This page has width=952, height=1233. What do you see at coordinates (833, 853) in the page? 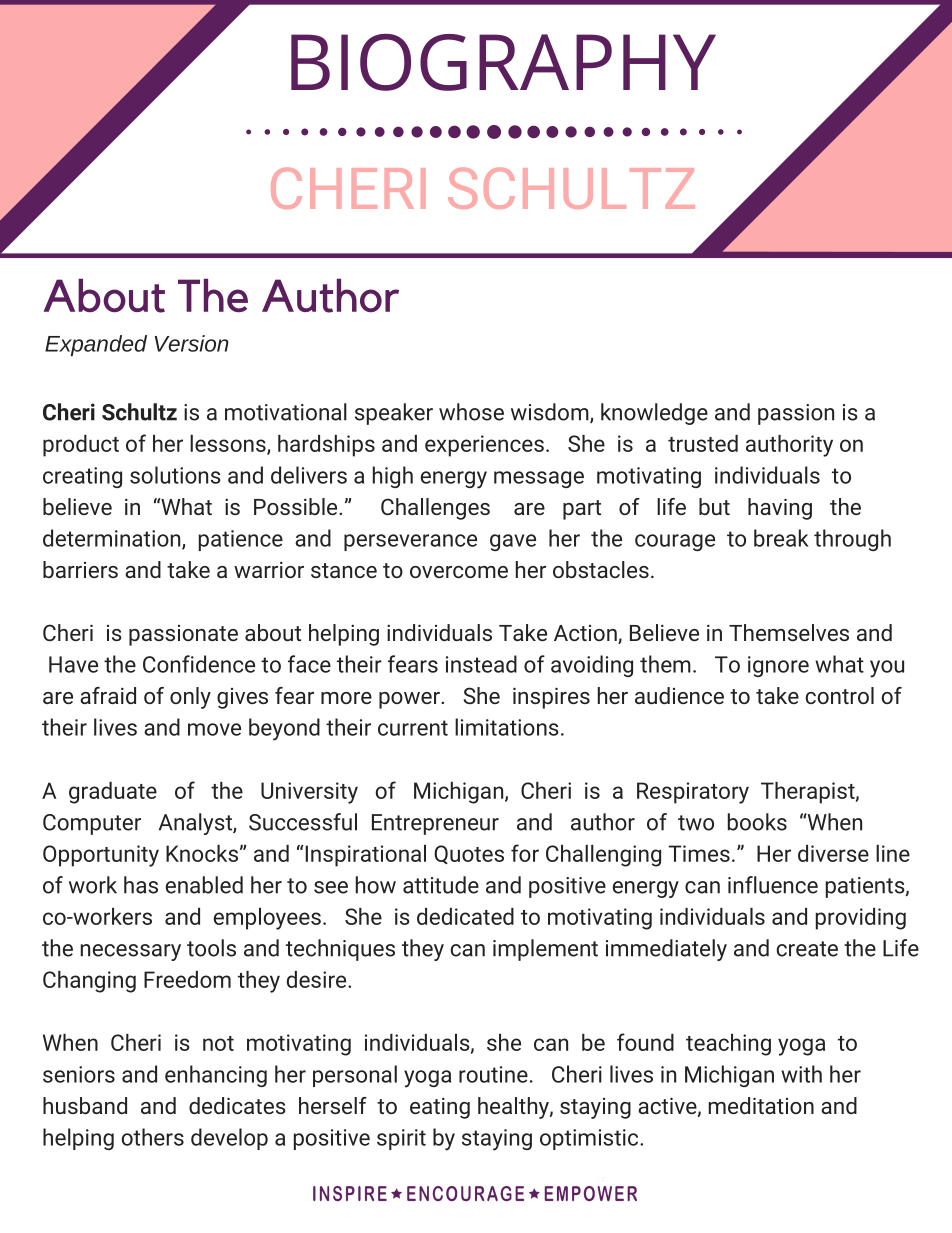
I see `diverse` at bounding box center [833, 853].
